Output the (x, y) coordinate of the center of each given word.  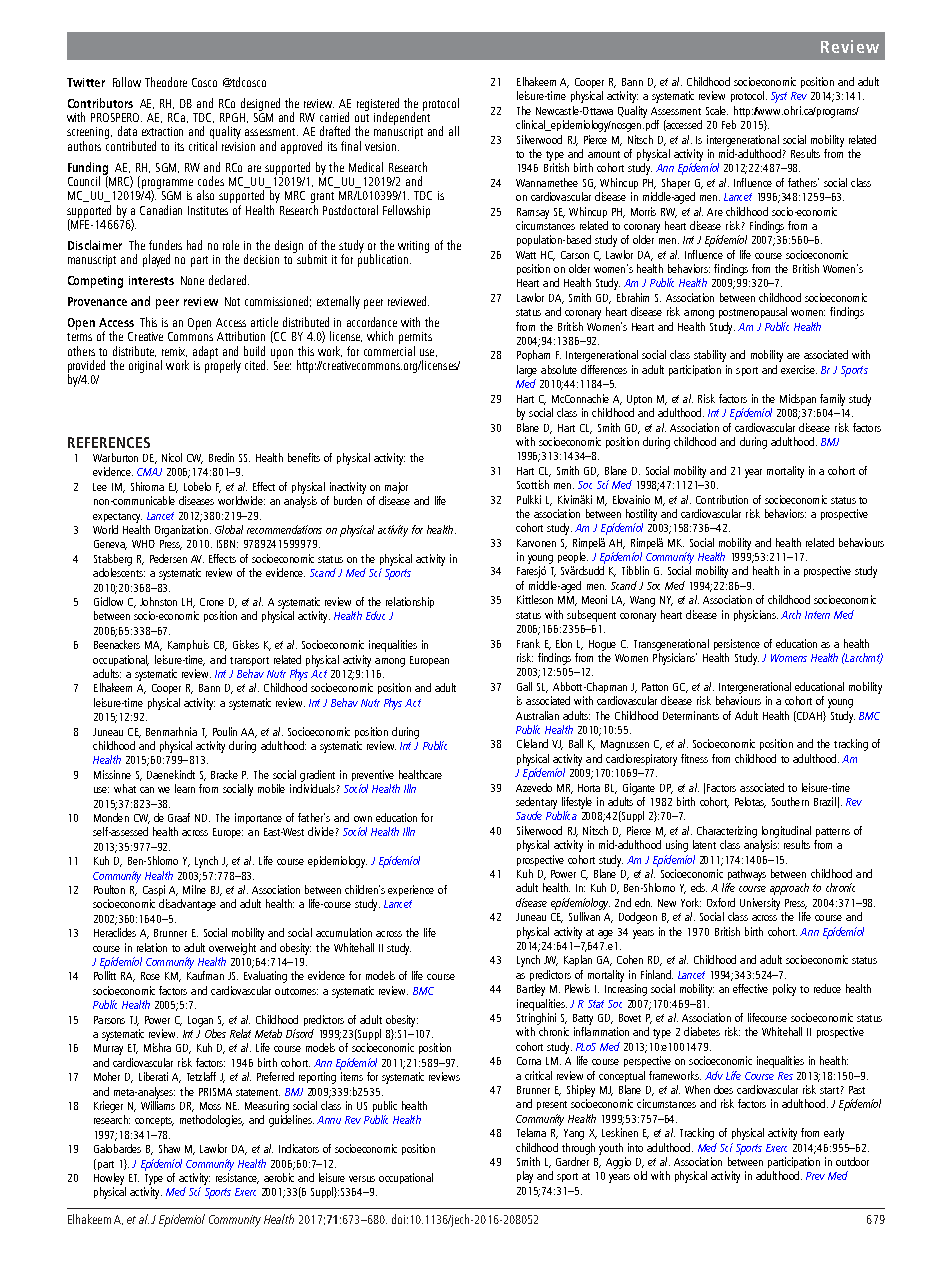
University (760, 904)
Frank (528, 643)
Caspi (154, 890)
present (552, 1105)
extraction (162, 131)
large (527, 371)
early (834, 1134)
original (145, 366)
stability (710, 356)
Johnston (158, 601)
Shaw (169, 1148)
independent (402, 117)
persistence (737, 644)
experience (411, 890)
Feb (729, 124)
